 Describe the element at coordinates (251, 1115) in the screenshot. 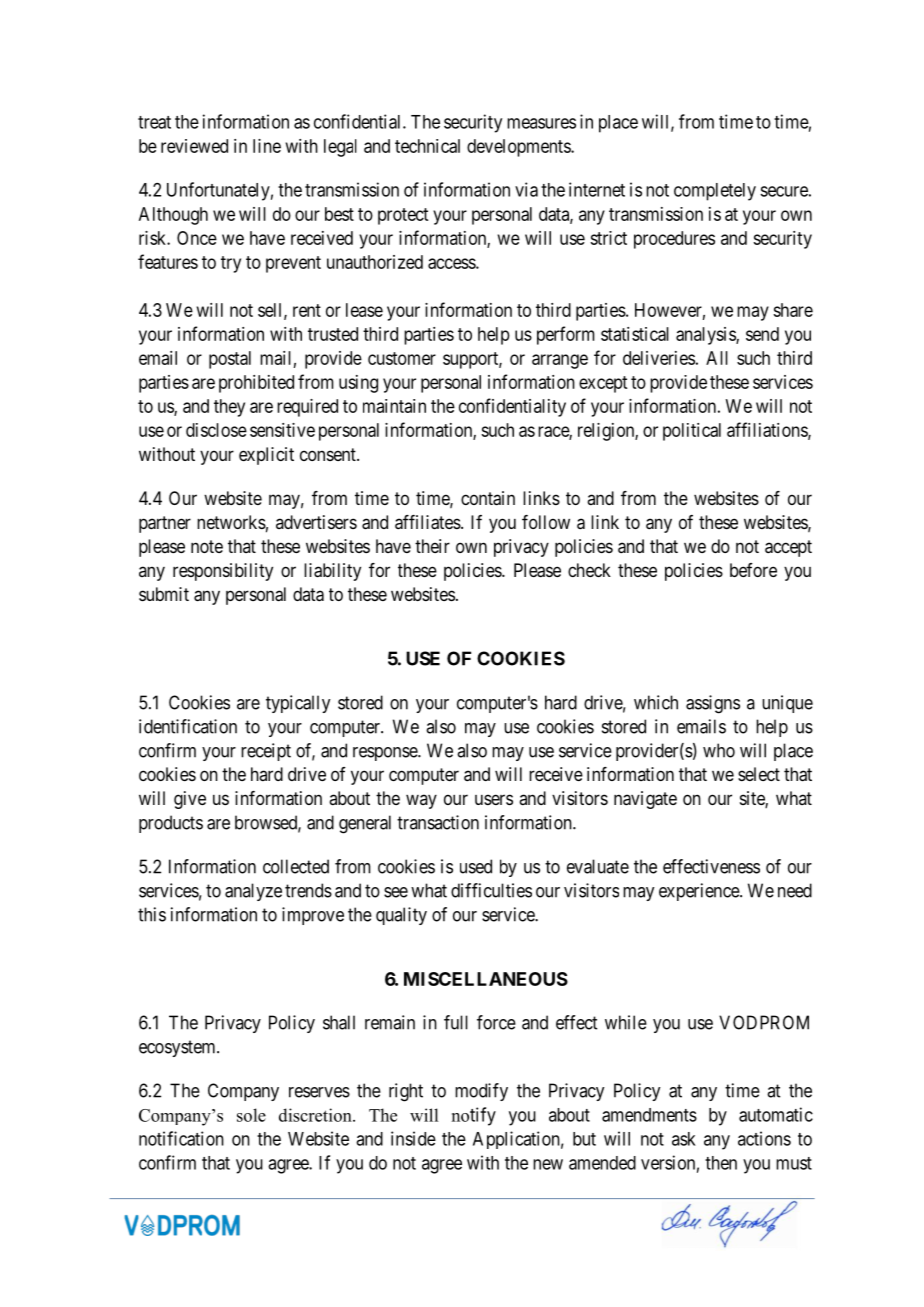

I see `sole` at that location.
